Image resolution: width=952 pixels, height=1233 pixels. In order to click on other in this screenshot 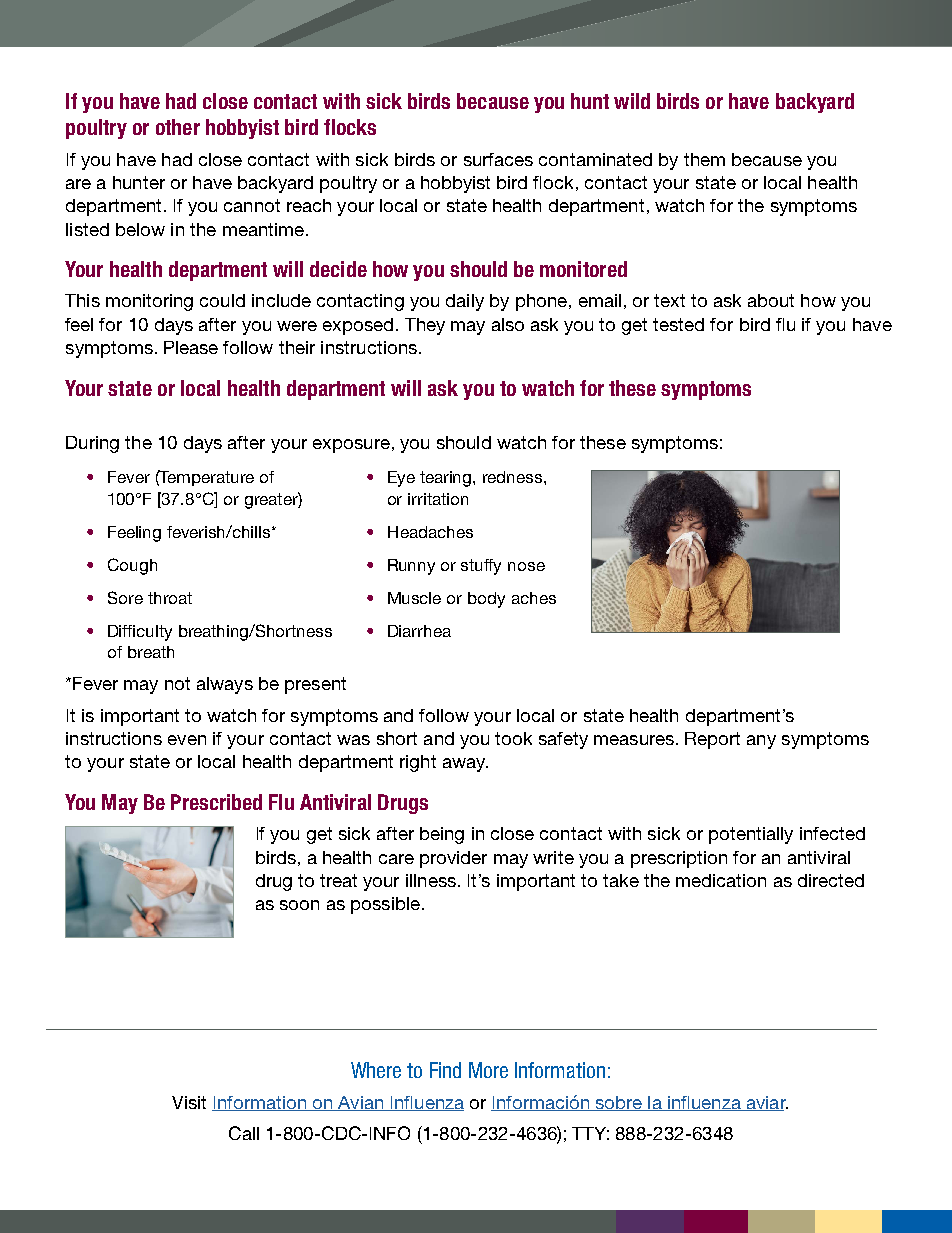, I will do `click(178, 127)`.
